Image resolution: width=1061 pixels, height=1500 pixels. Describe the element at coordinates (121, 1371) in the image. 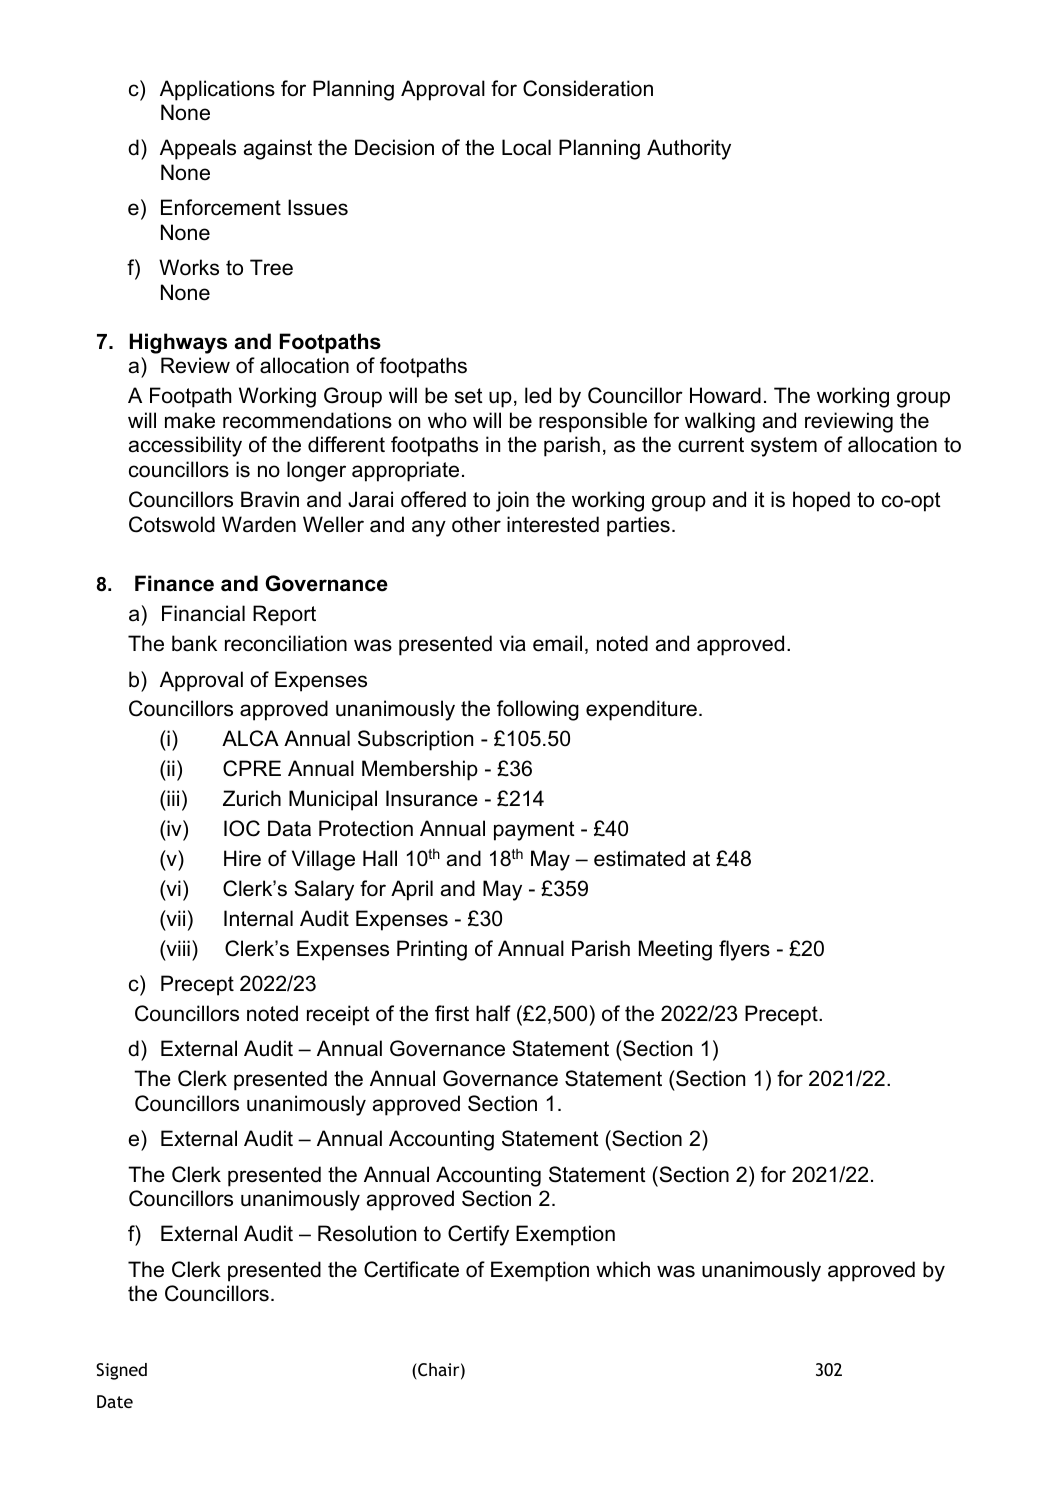

I see `Signed` at that location.
